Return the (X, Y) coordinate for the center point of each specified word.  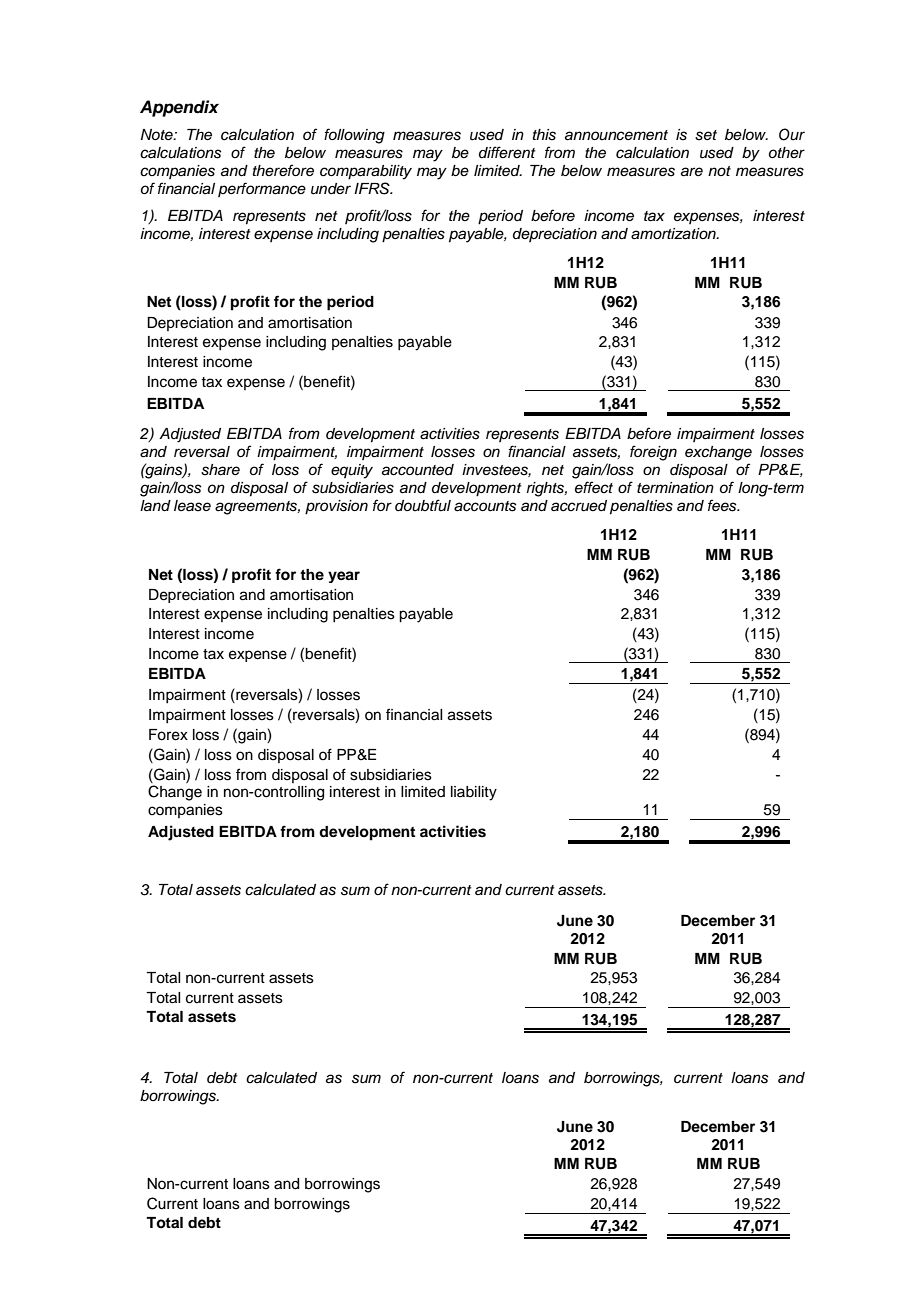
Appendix (179, 108)
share (220, 470)
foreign (653, 453)
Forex (168, 735)
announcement (616, 135)
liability (474, 793)
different (507, 152)
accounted (418, 470)
